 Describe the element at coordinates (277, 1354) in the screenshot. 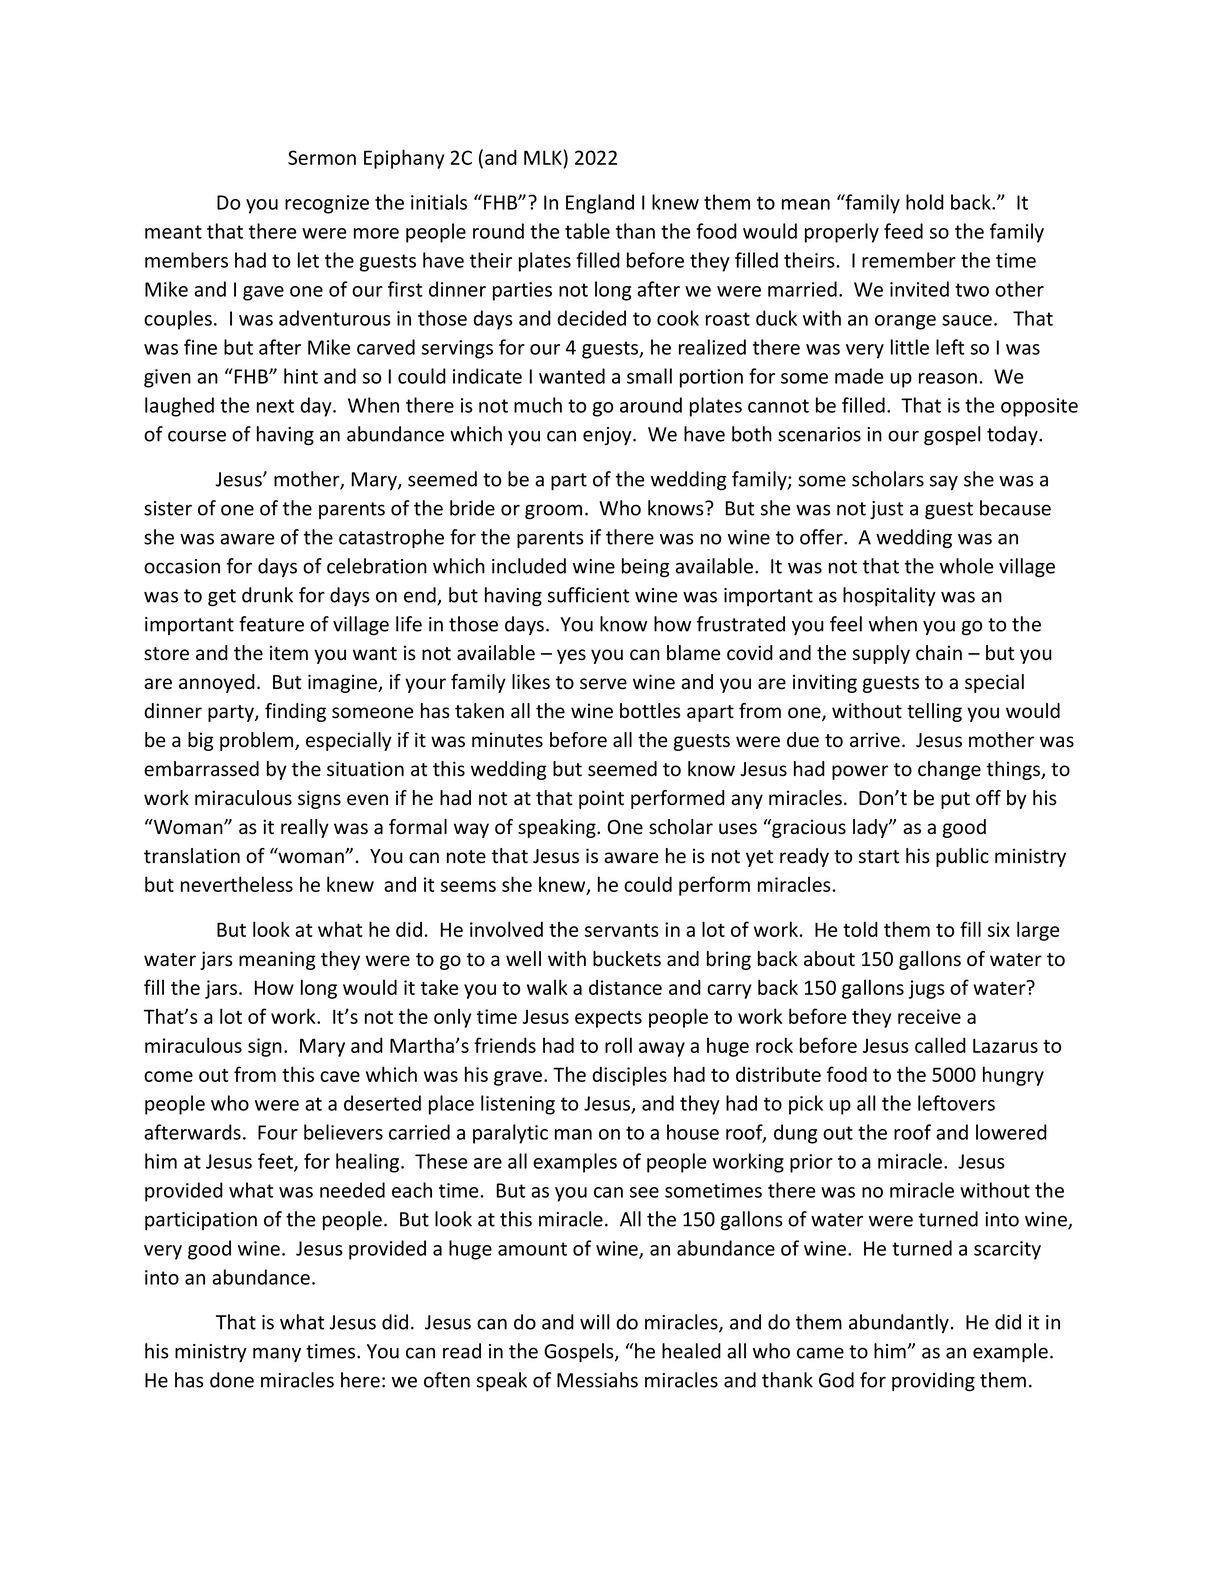

I see `many` at that location.
